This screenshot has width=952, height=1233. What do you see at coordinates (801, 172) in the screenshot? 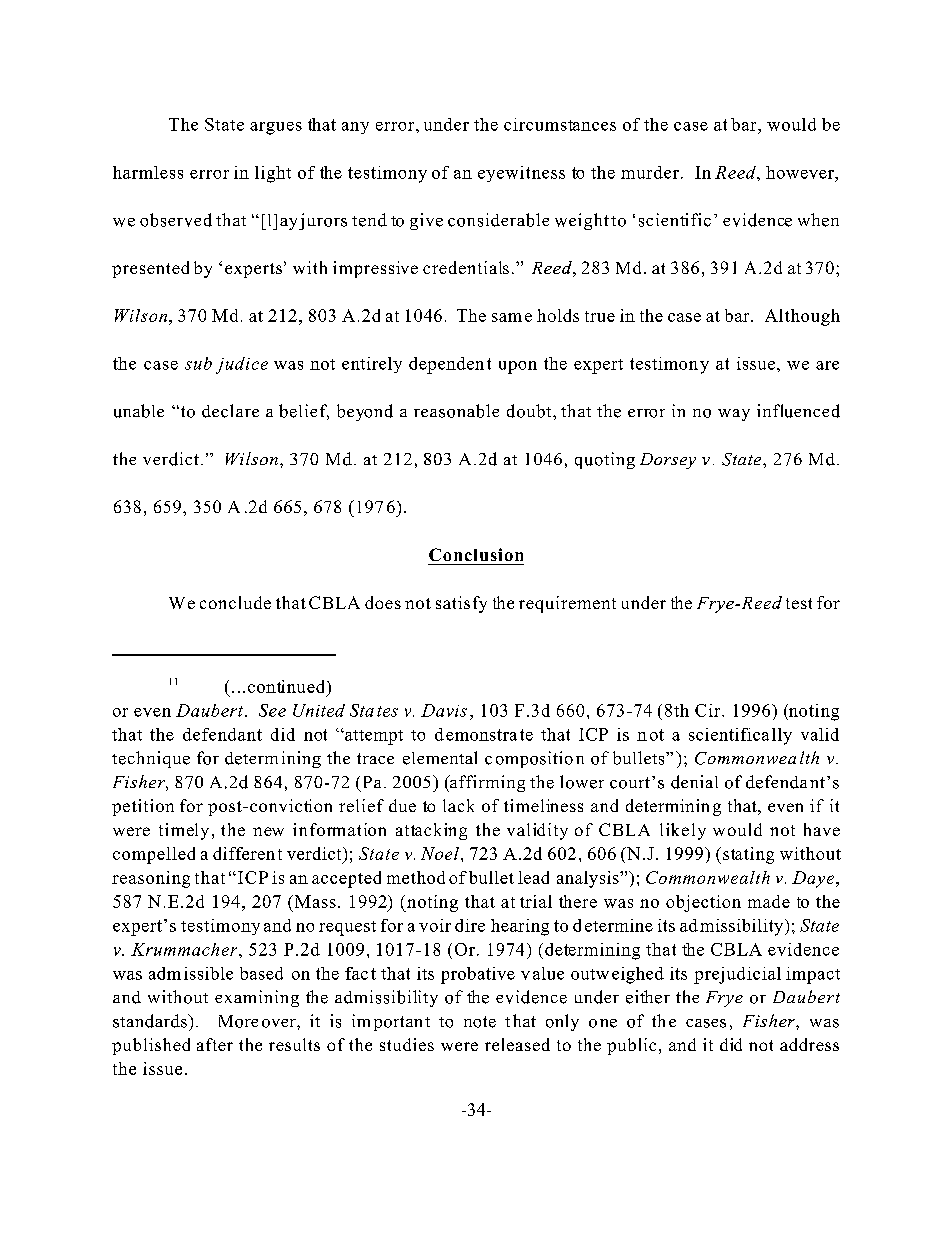
I see `however` at bounding box center [801, 172].
